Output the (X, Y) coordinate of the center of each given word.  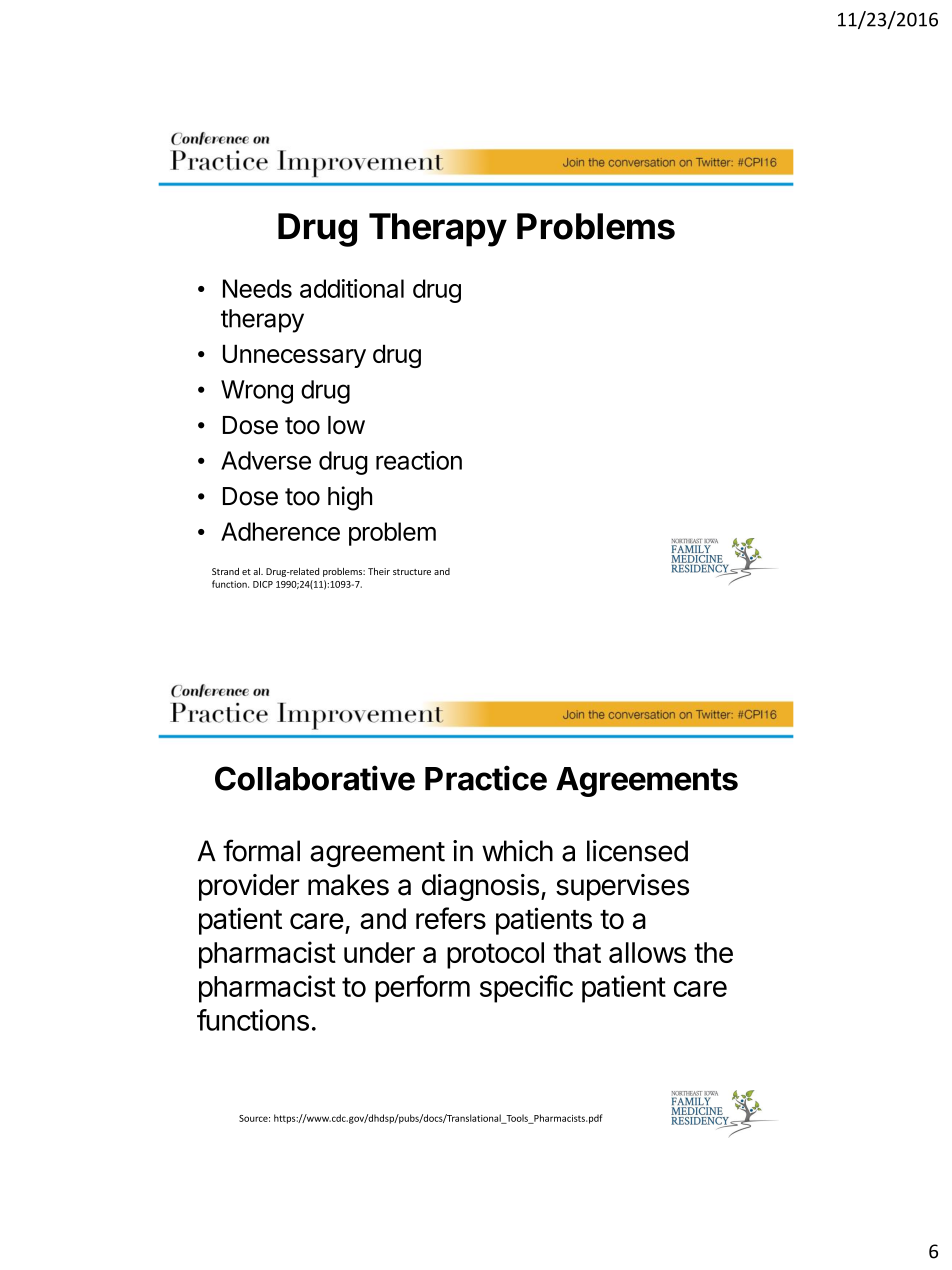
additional (352, 288)
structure (412, 572)
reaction (419, 460)
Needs (257, 288)
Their (379, 571)
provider (249, 887)
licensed (637, 851)
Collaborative (315, 778)
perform (422, 989)
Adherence (280, 531)
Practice (486, 778)
